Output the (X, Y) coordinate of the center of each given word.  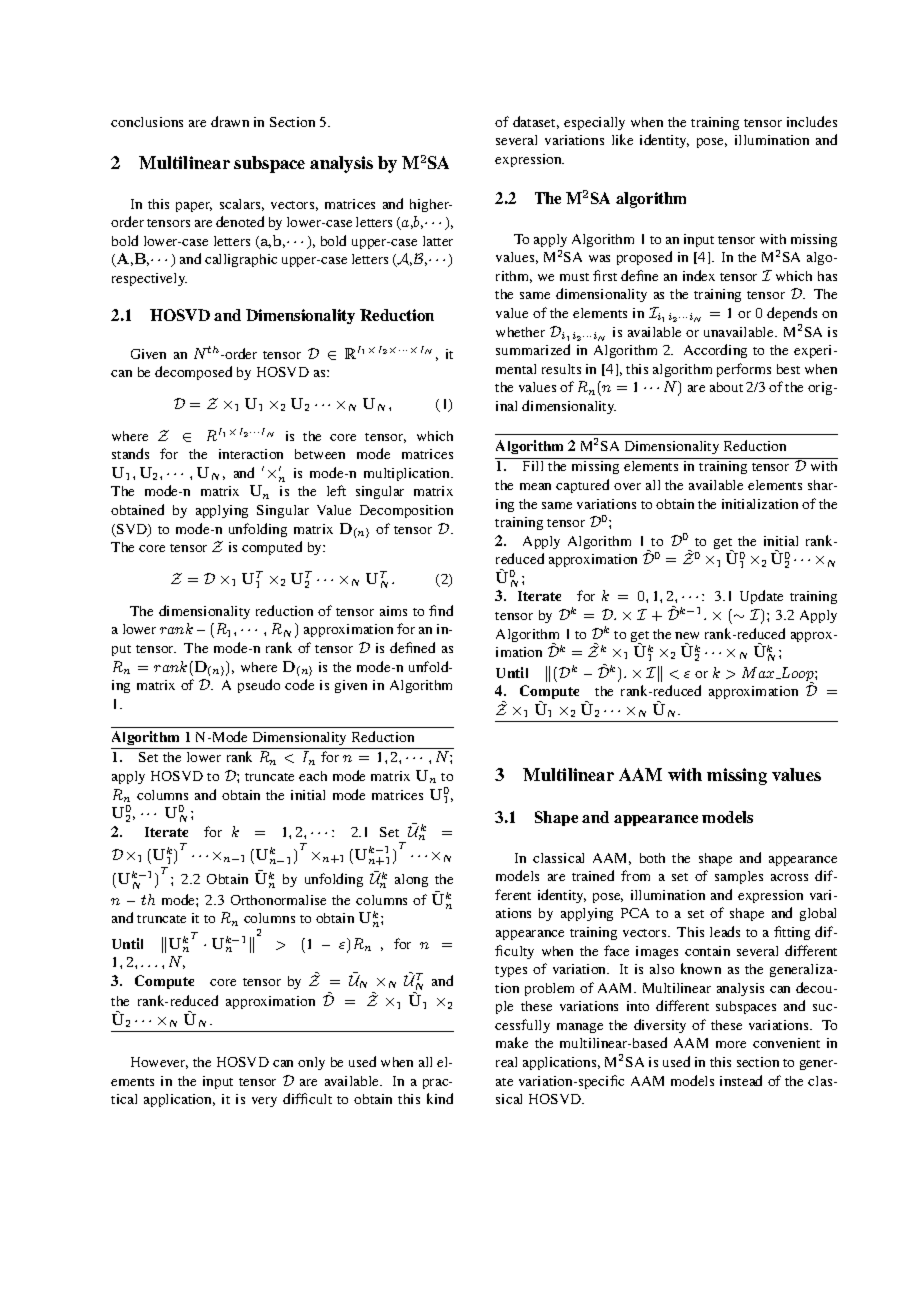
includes (812, 121)
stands (130, 453)
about (726, 387)
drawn (230, 121)
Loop (797, 675)
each (313, 776)
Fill (533, 466)
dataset (536, 122)
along (411, 880)
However (159, 1063)
